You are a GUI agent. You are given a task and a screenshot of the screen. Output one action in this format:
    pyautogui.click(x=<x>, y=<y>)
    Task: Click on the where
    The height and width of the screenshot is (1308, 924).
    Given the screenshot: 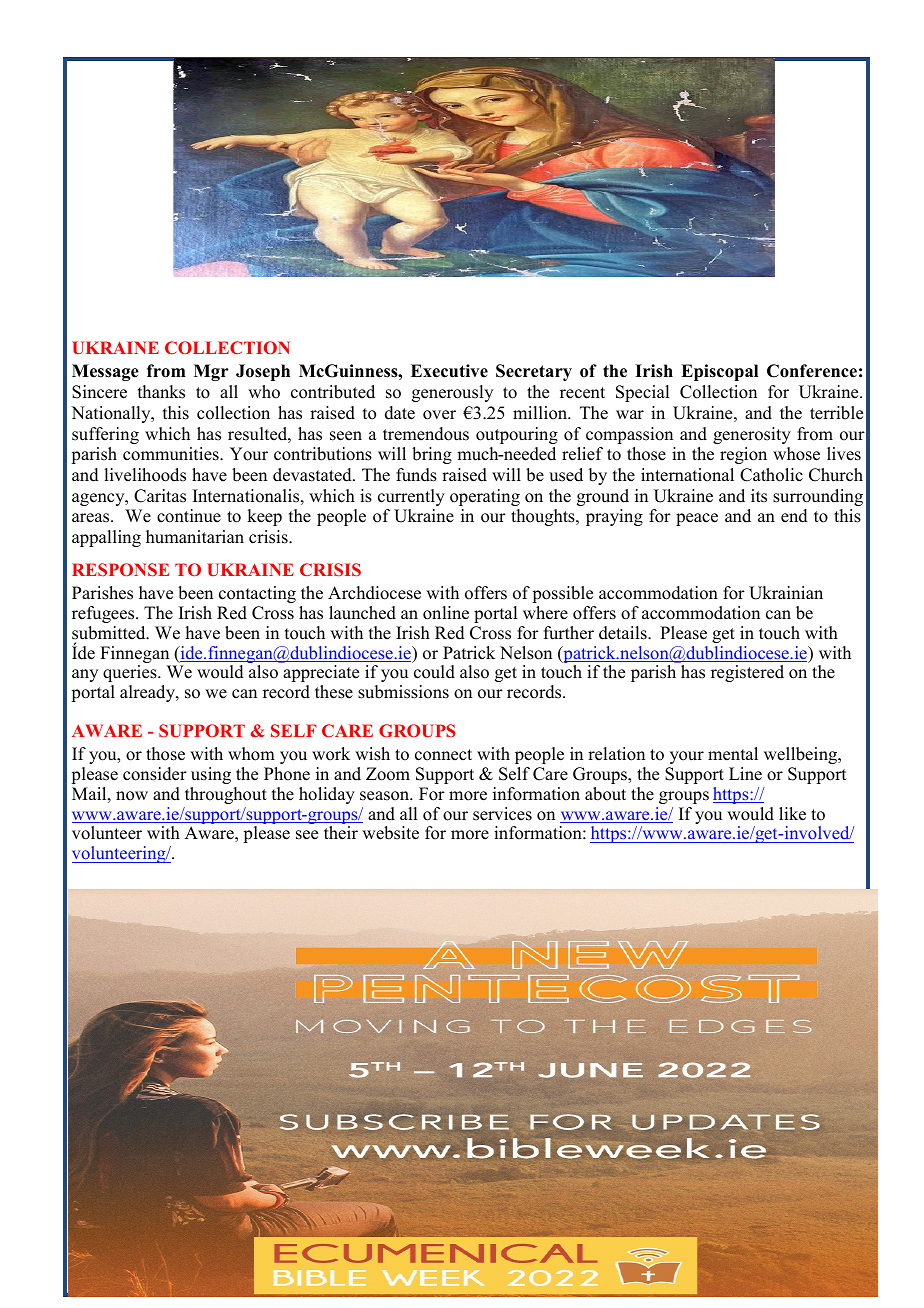 What is the action you would take?
    pyautogui.click(x=545, y=613)
